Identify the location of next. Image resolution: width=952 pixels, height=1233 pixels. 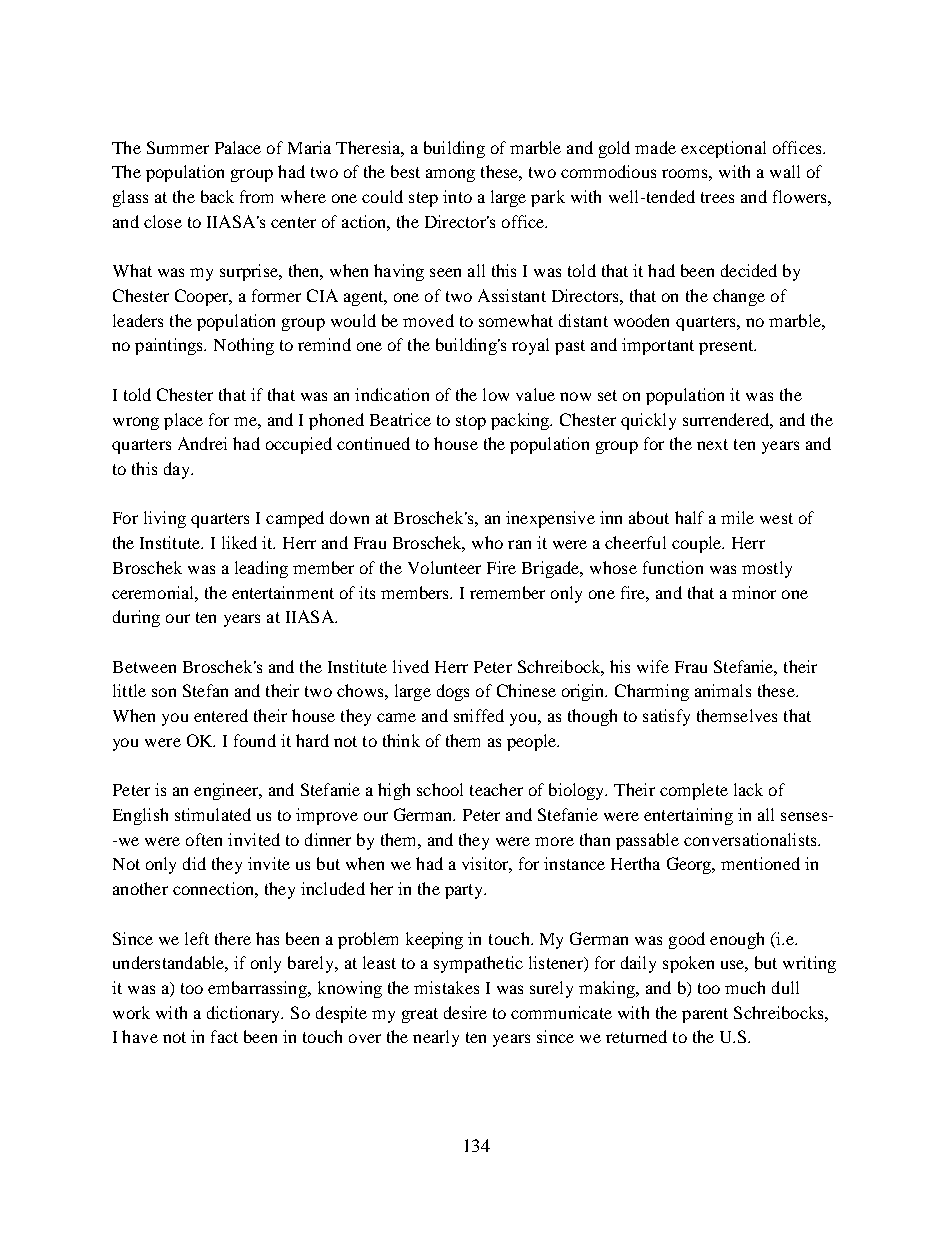
(712, 444).
